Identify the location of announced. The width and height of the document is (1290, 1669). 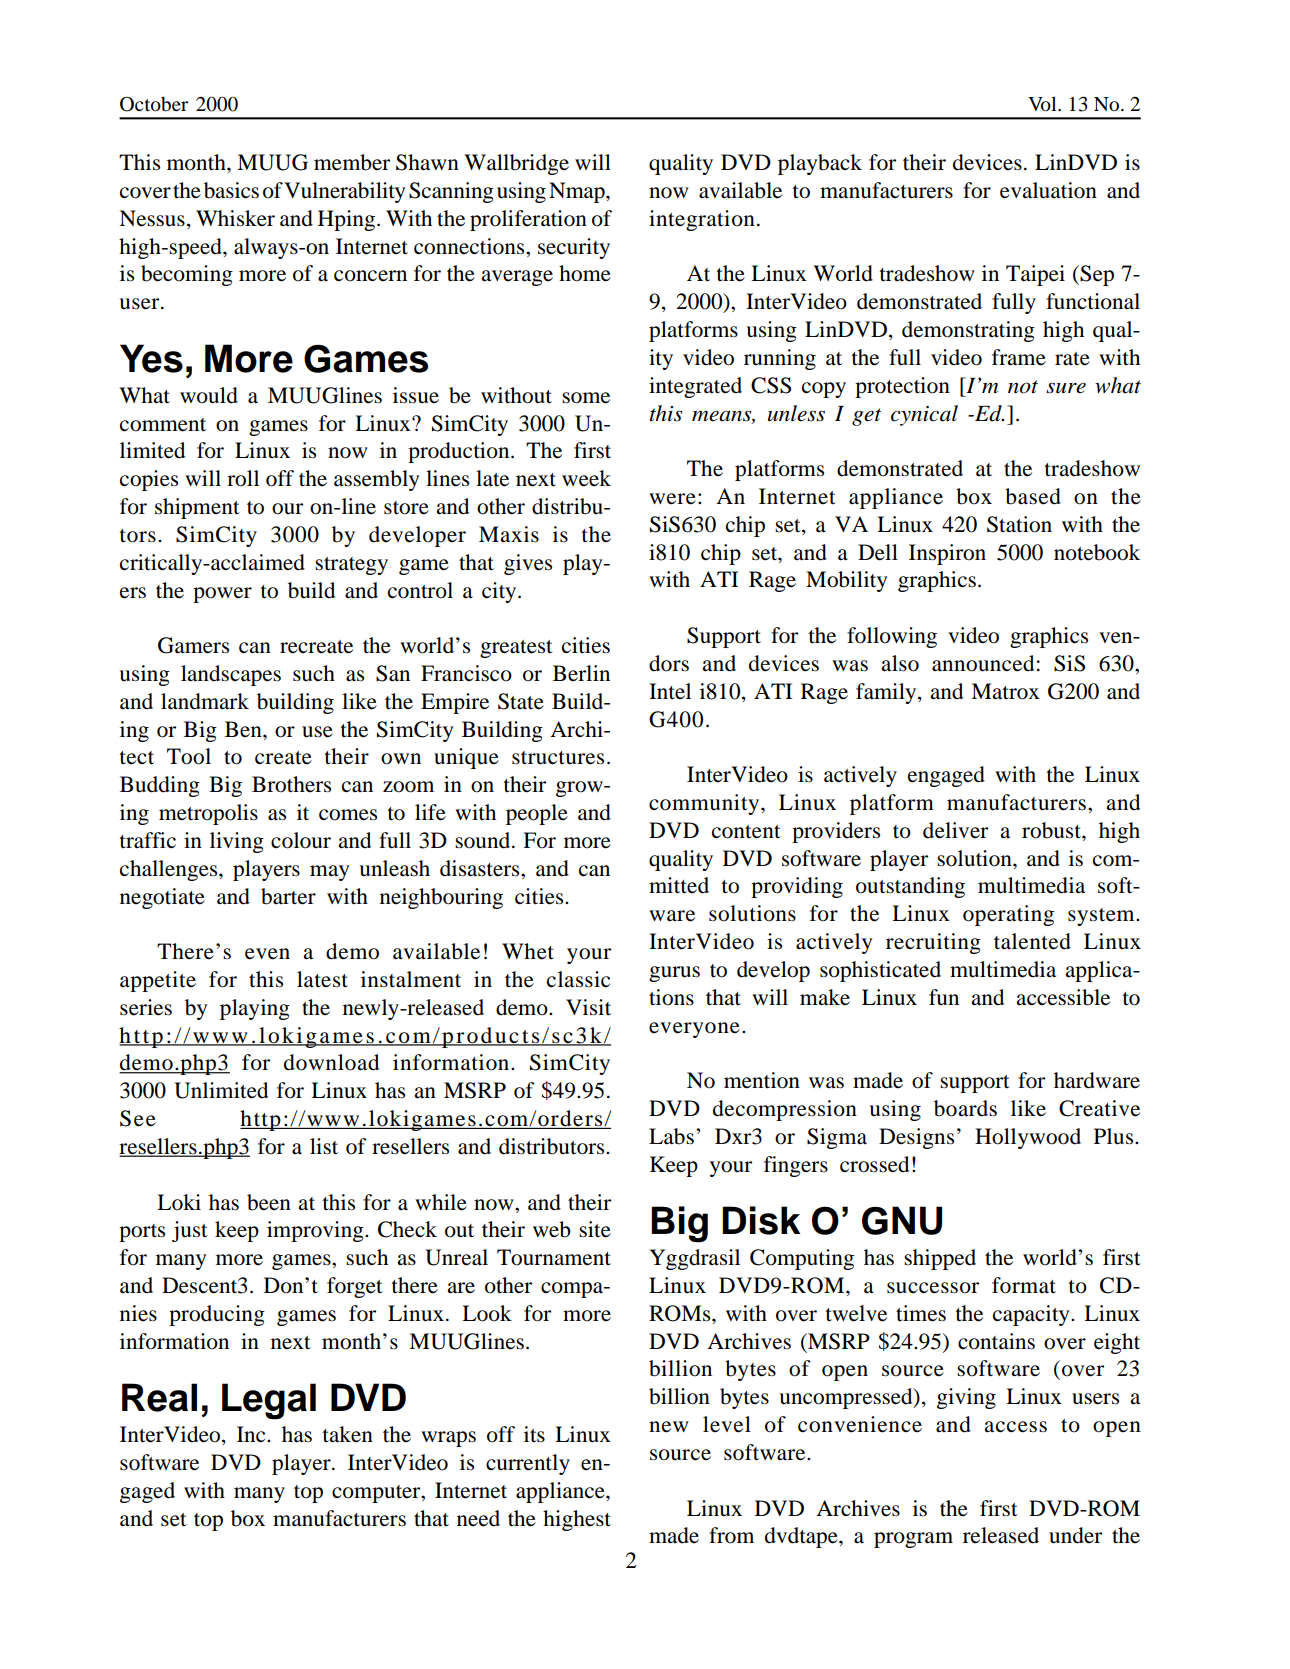
(983, 663).
